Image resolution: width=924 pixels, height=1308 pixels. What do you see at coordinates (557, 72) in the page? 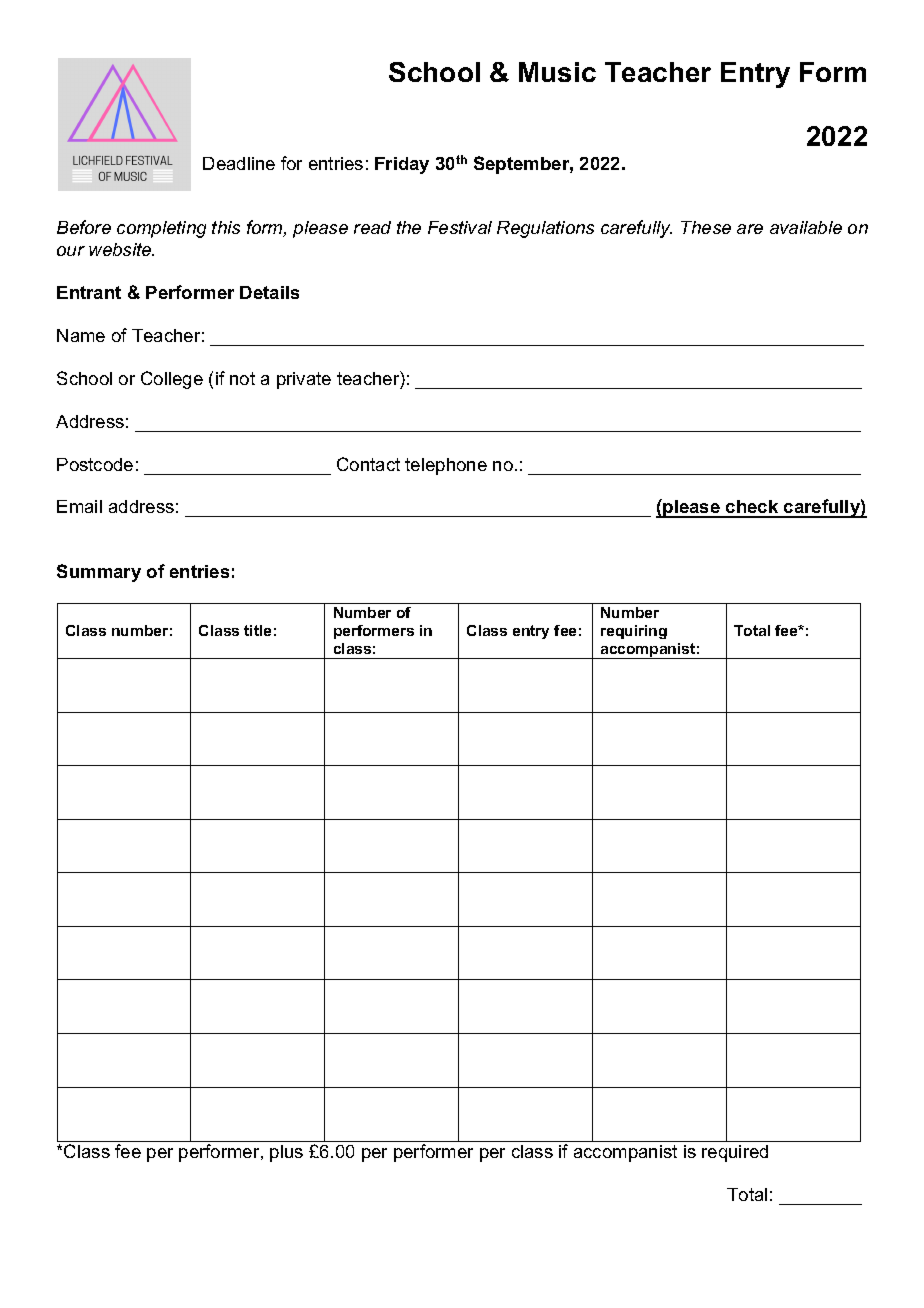
I see `Music` at bounding box center [557, 72].
